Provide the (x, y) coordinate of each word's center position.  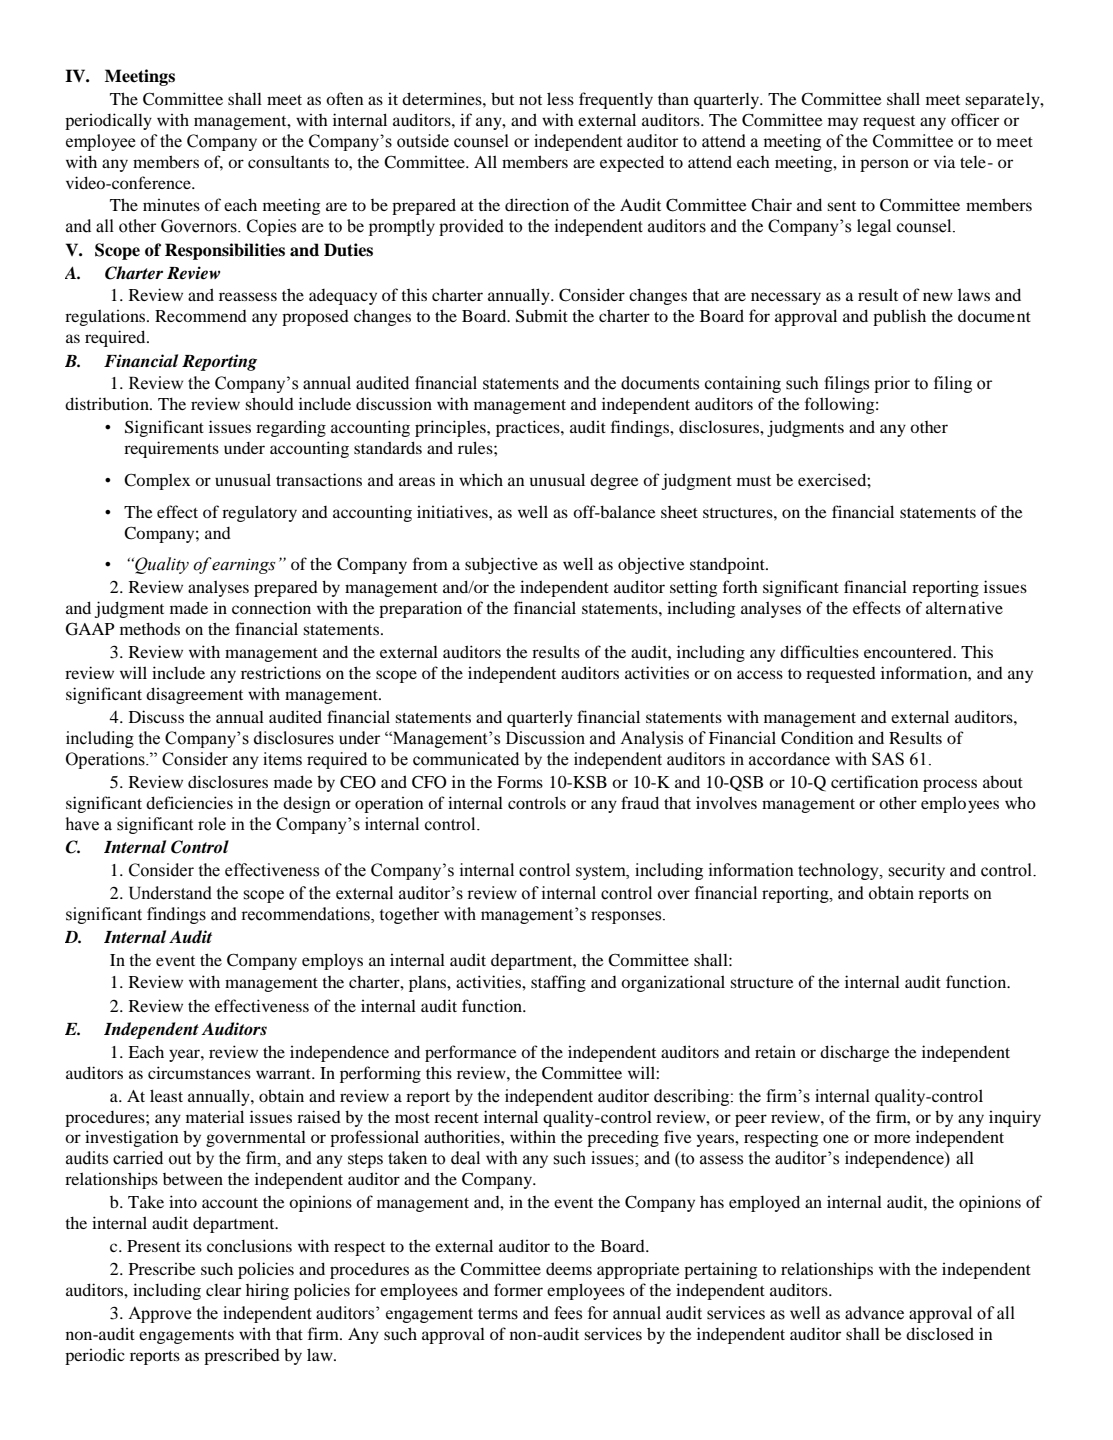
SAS (888, 759)
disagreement (194, 695)
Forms (520, 782)
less (560, 98)
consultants (288, 161)
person (884, 165)
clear (223, 1290)
